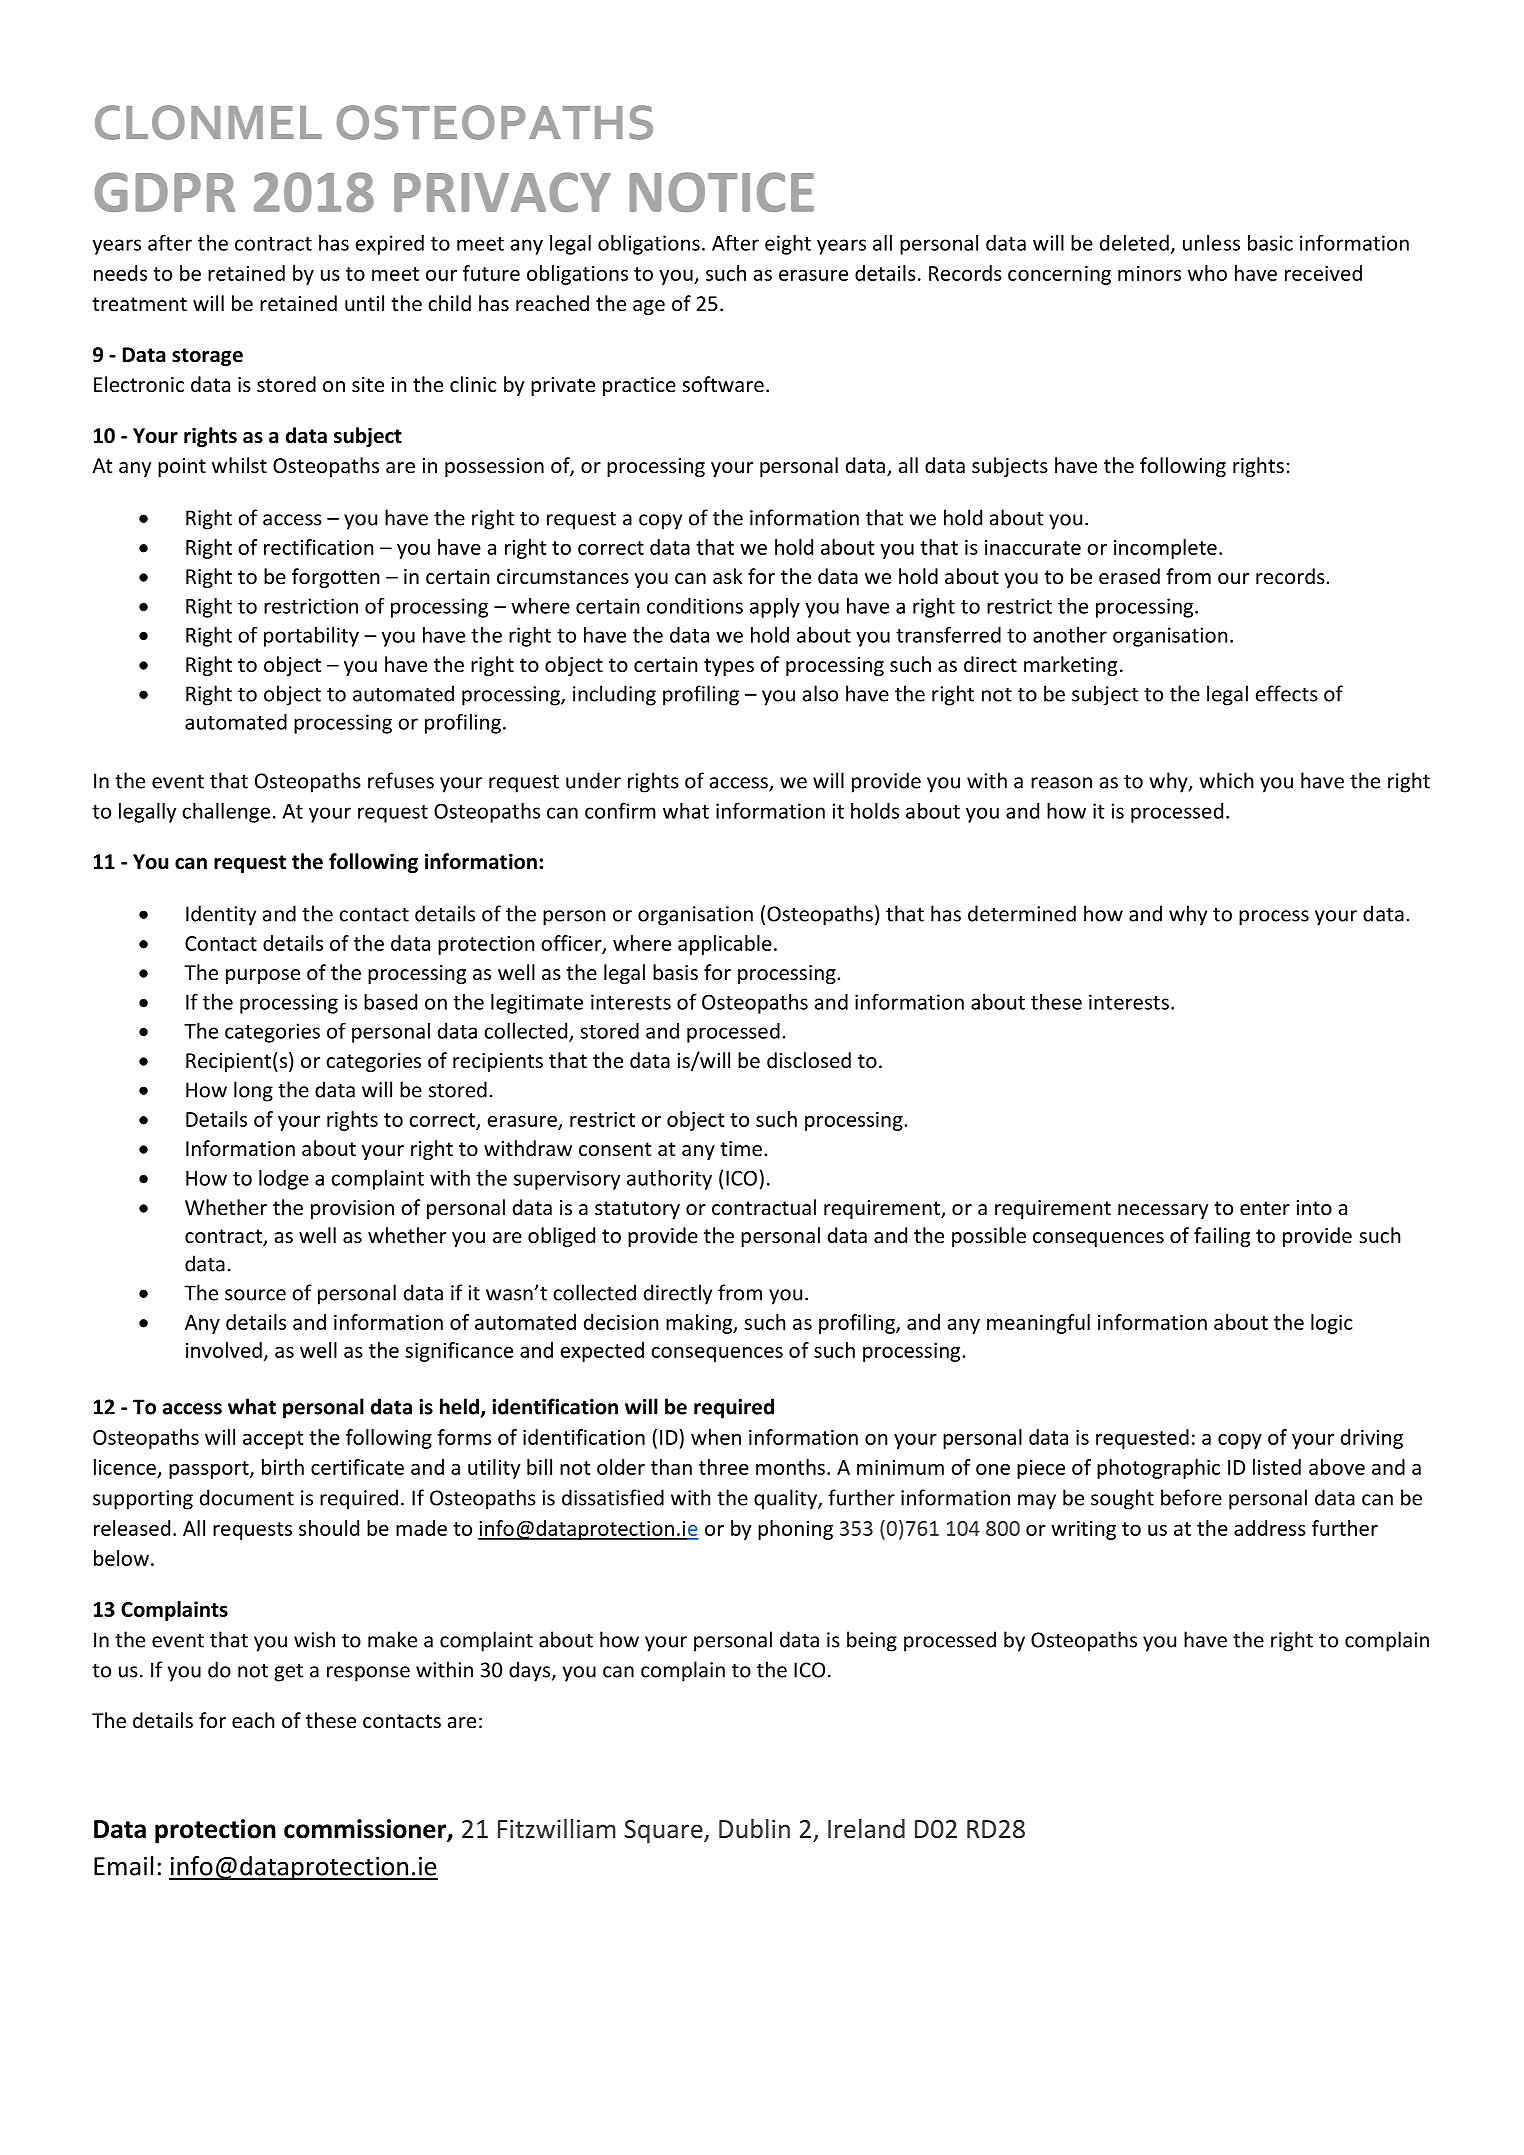 Image resolution: width=1524 pixels, height=2155 pixels. Describe the element at coordinates (390, 245) in the document. I see `expired` at that location.
